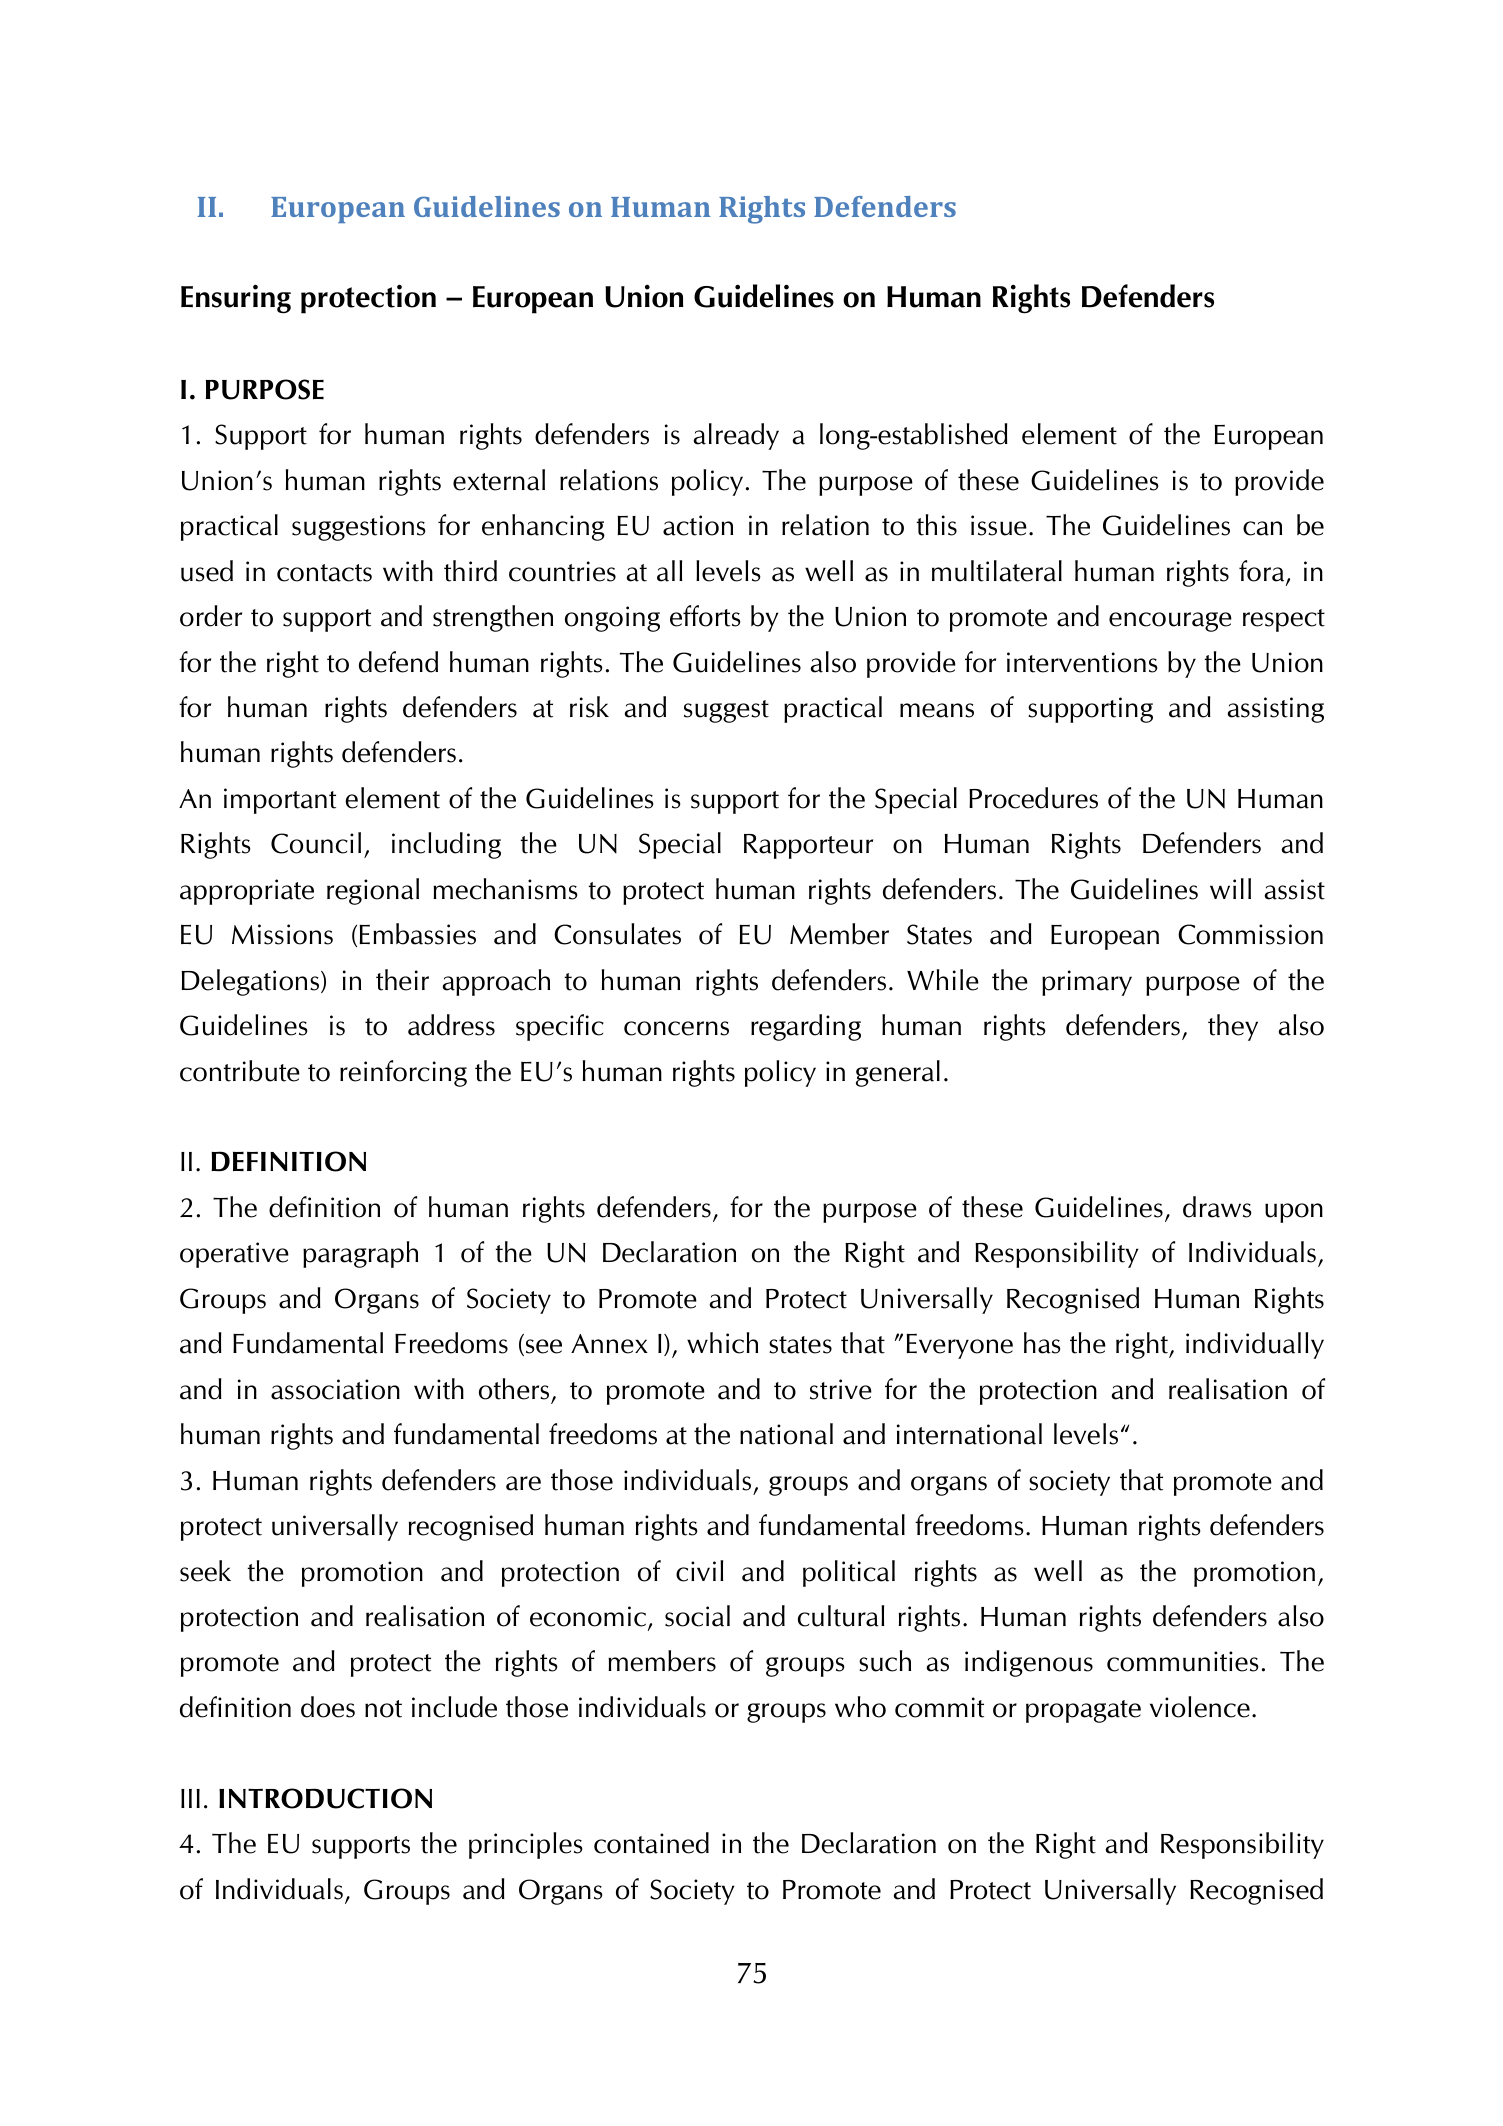 The height and width of the screenshot is (2126, 1503). What do you see at coordinates (316, 843) in the screenshot?
I see `Council` at bounding box center [316, 843].
